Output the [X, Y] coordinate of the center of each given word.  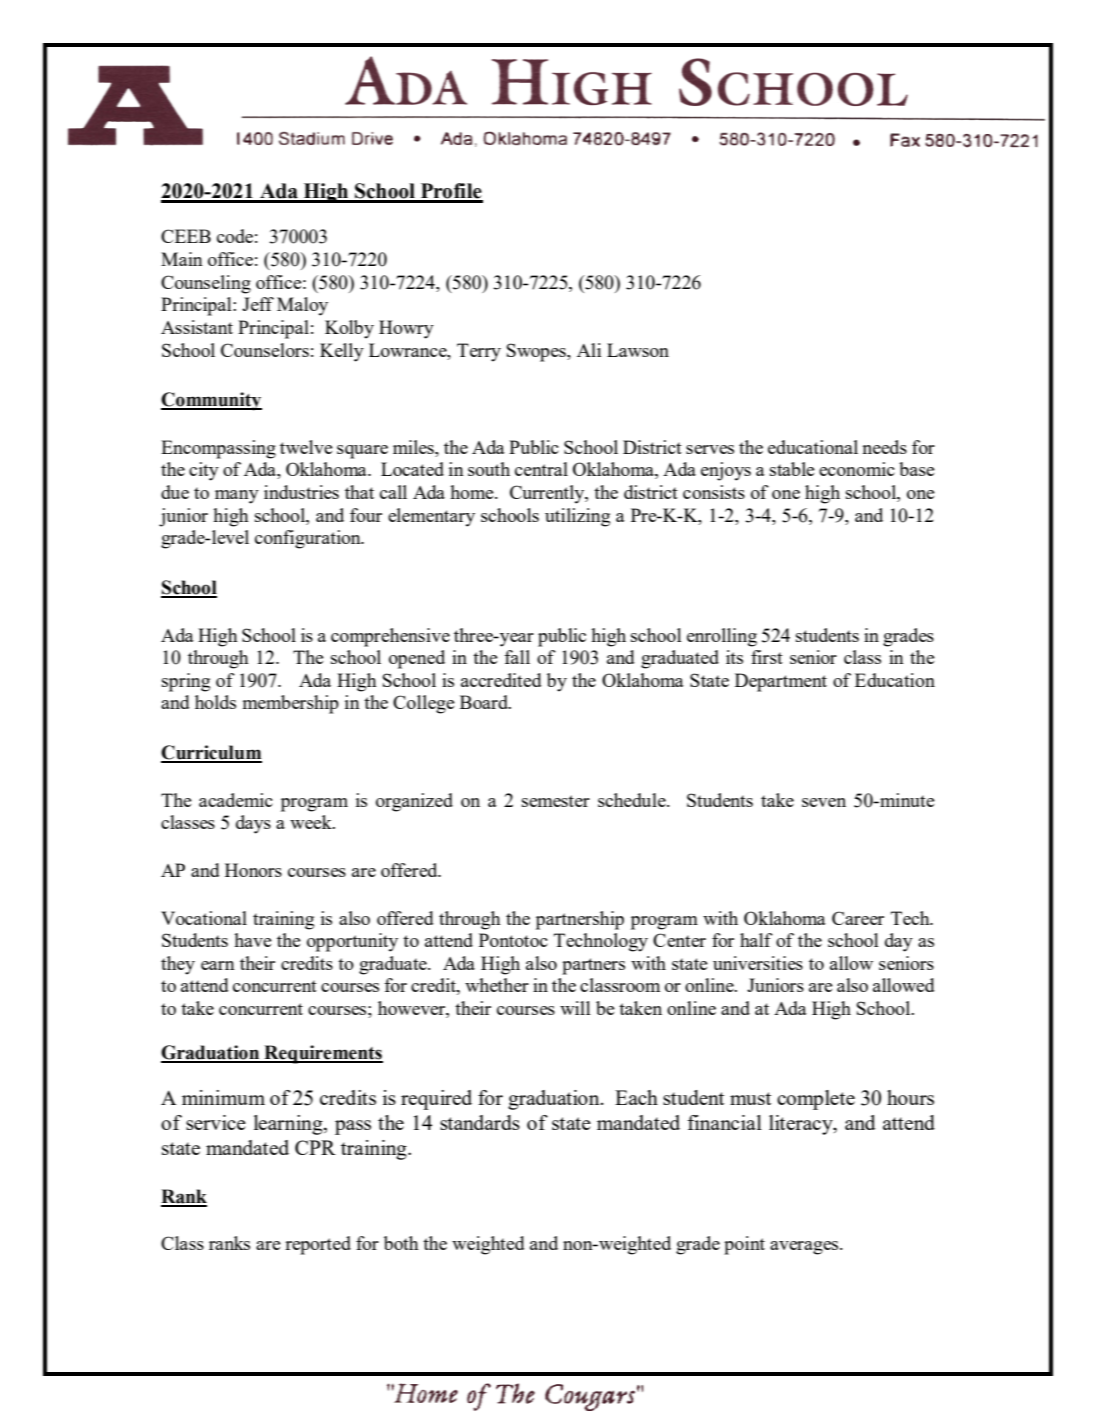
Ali [589, 350]
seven [824, 802]
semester [556, 801]
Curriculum [211, 753]
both [401, 1243]
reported [318, 1245]
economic [857, 469]
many [237, 497]
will [575, 1008]
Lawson [638, 350]
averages [805, 1248]
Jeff [258, 304]
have [253, 940]
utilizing [577, 517]
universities [758, 963]
